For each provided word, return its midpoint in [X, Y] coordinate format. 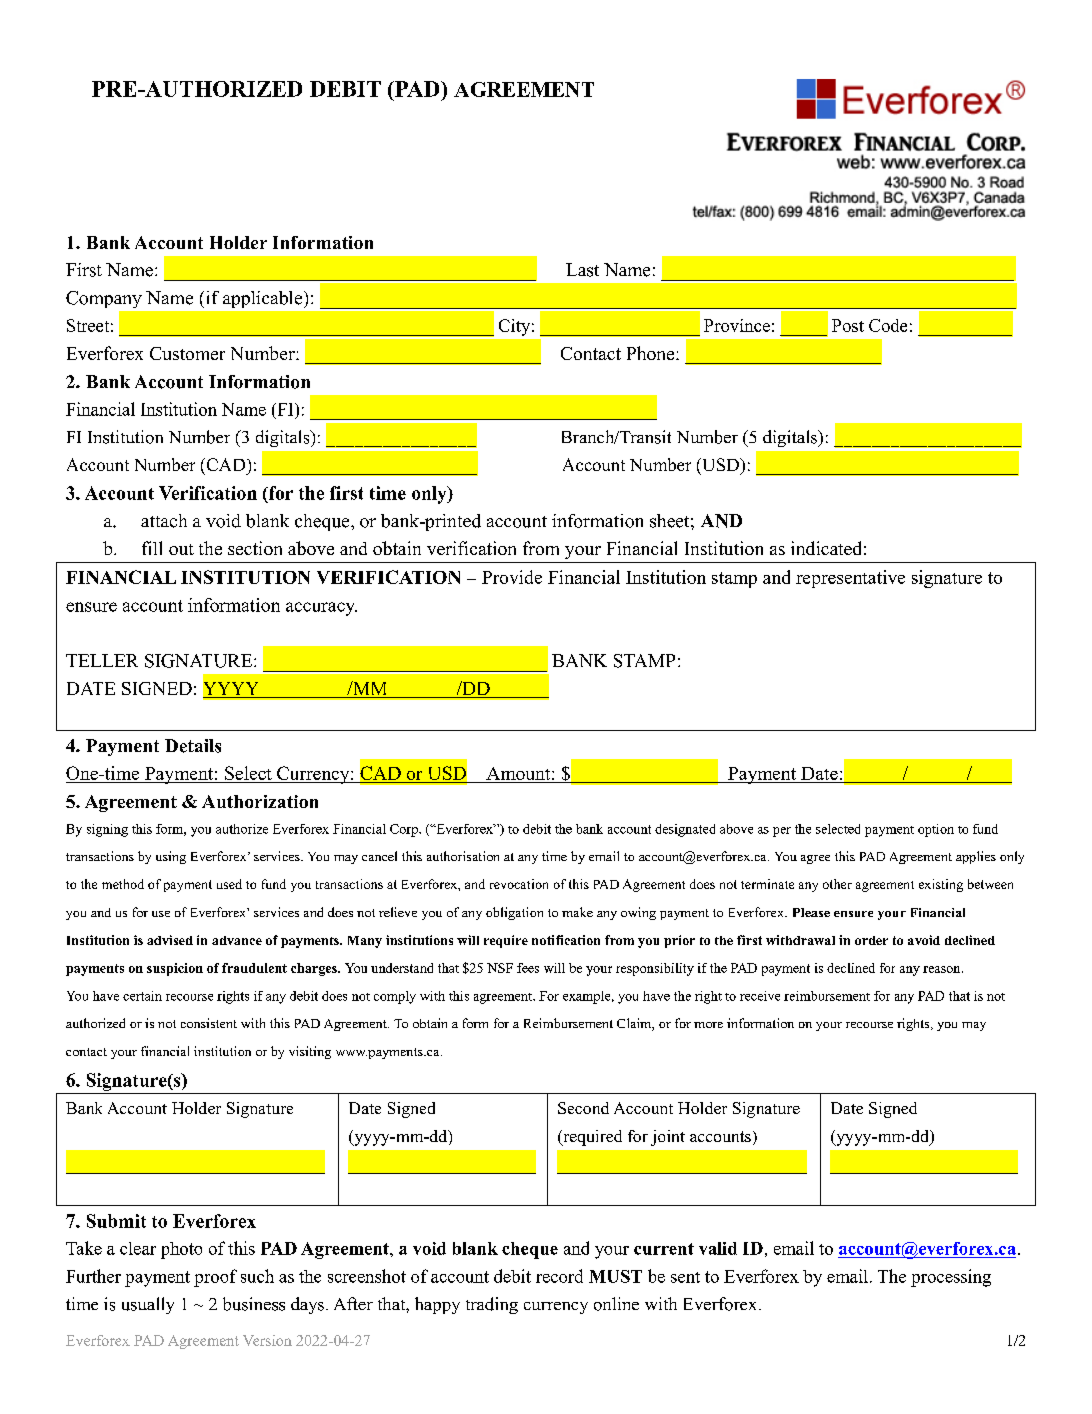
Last [582, 270]
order [871, 940]
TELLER [102, 660]
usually [148, 1305]
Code [888, 325]
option [936, 830]
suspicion [175, 969]
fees [528, 968]
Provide [512, 577]
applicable [264, 299]
